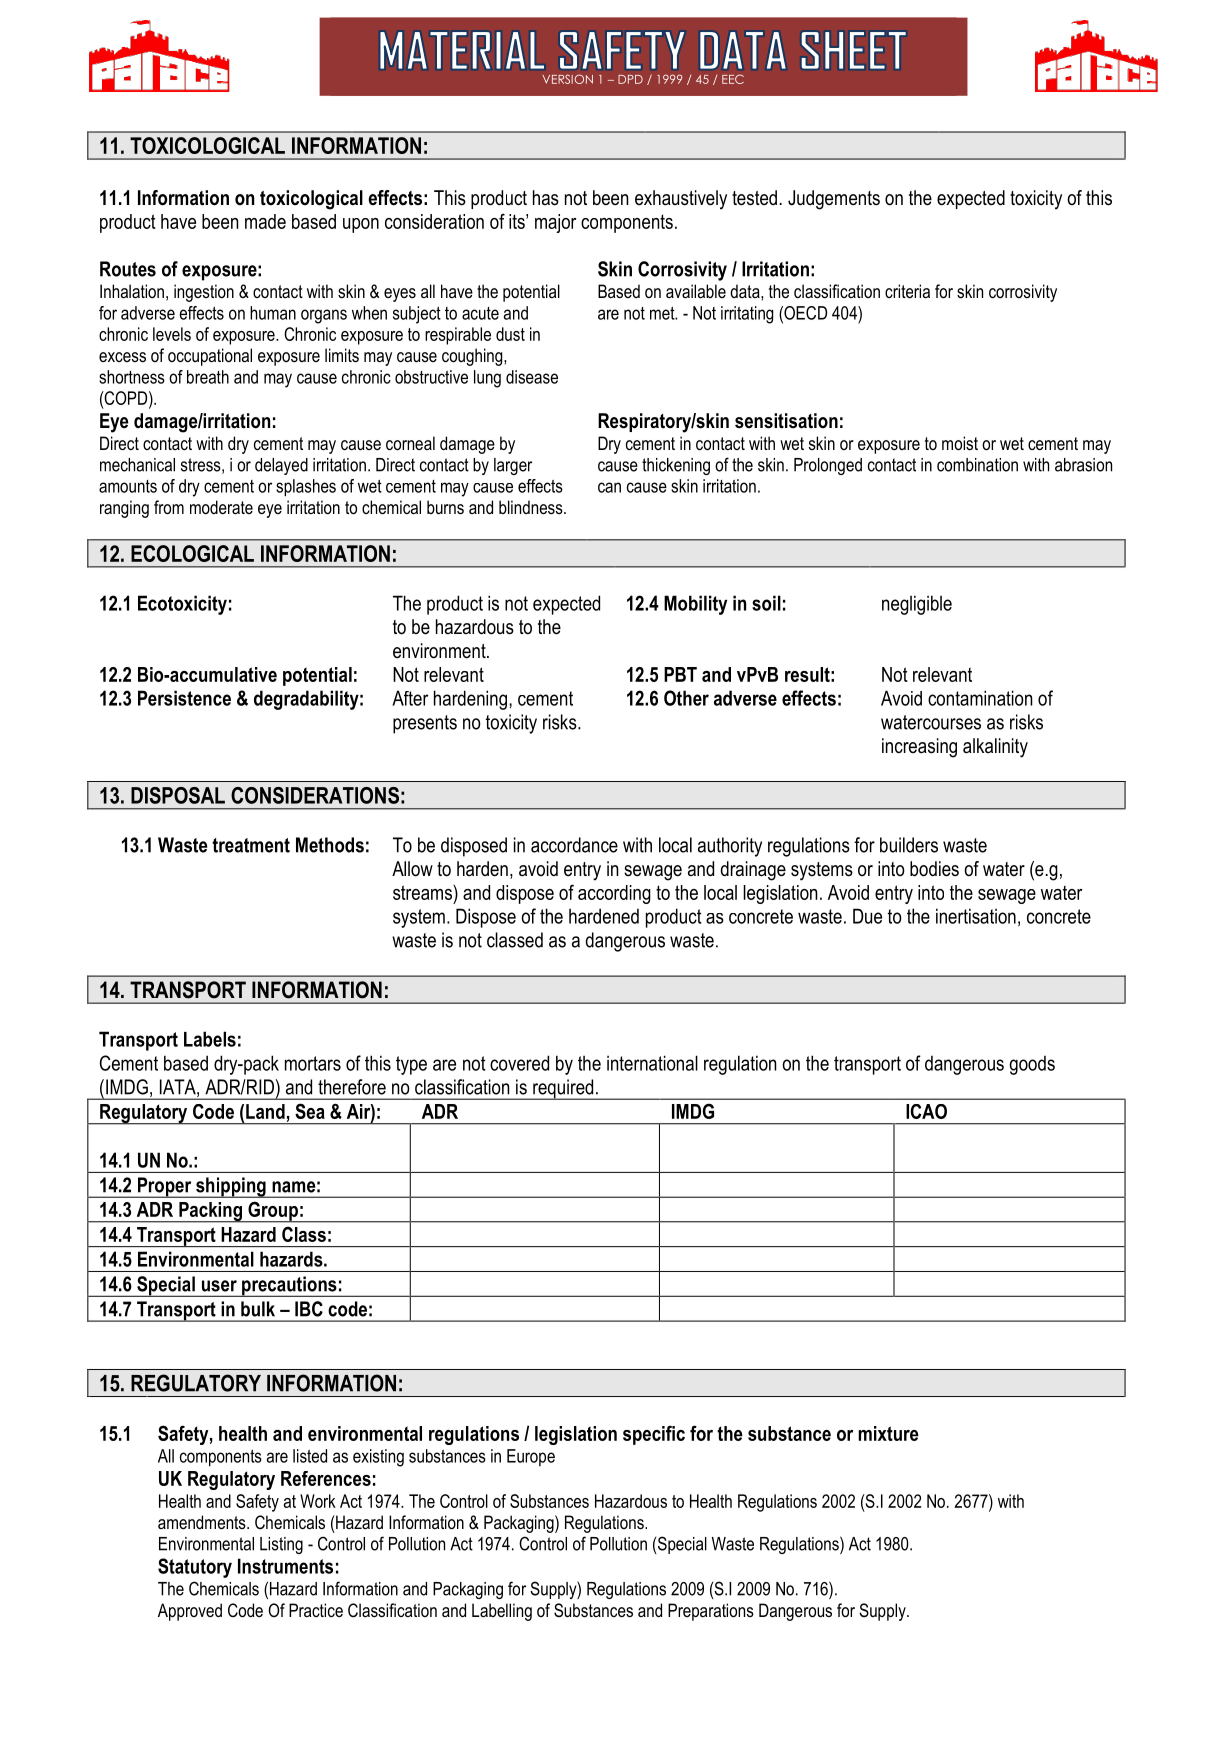 This screenshot has width=1231, height=1741. I want to click on ICAO, so click(926, 1111).
